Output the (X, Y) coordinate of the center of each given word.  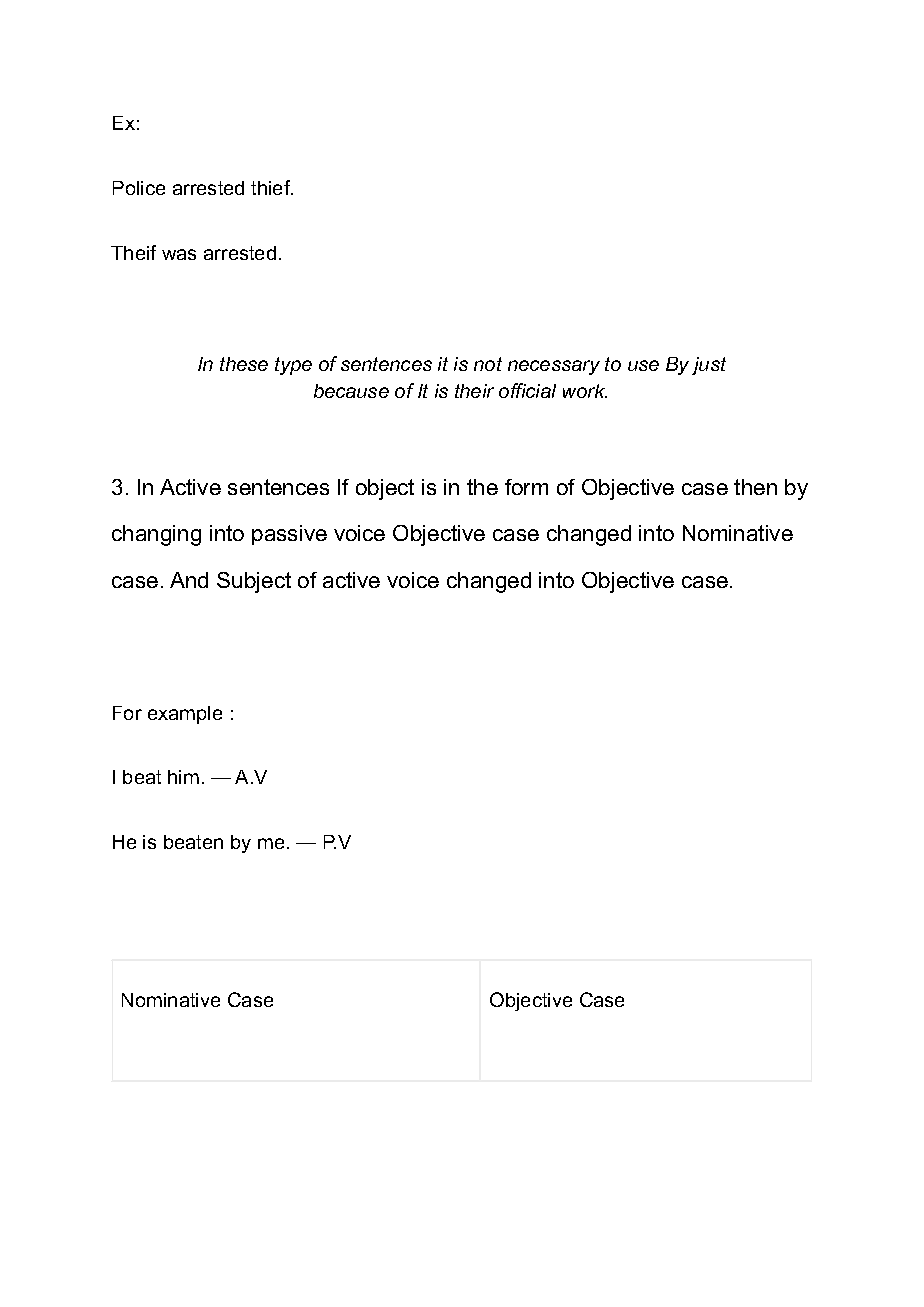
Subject (254, 582)
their (474, 391)
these (244, 364)
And (189, 580)
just (709, 366)
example (185, 715)
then (755, 487)
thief (272, 187)
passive (289, 535)
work (585, 391)
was (179, 254)
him (183, 777)
